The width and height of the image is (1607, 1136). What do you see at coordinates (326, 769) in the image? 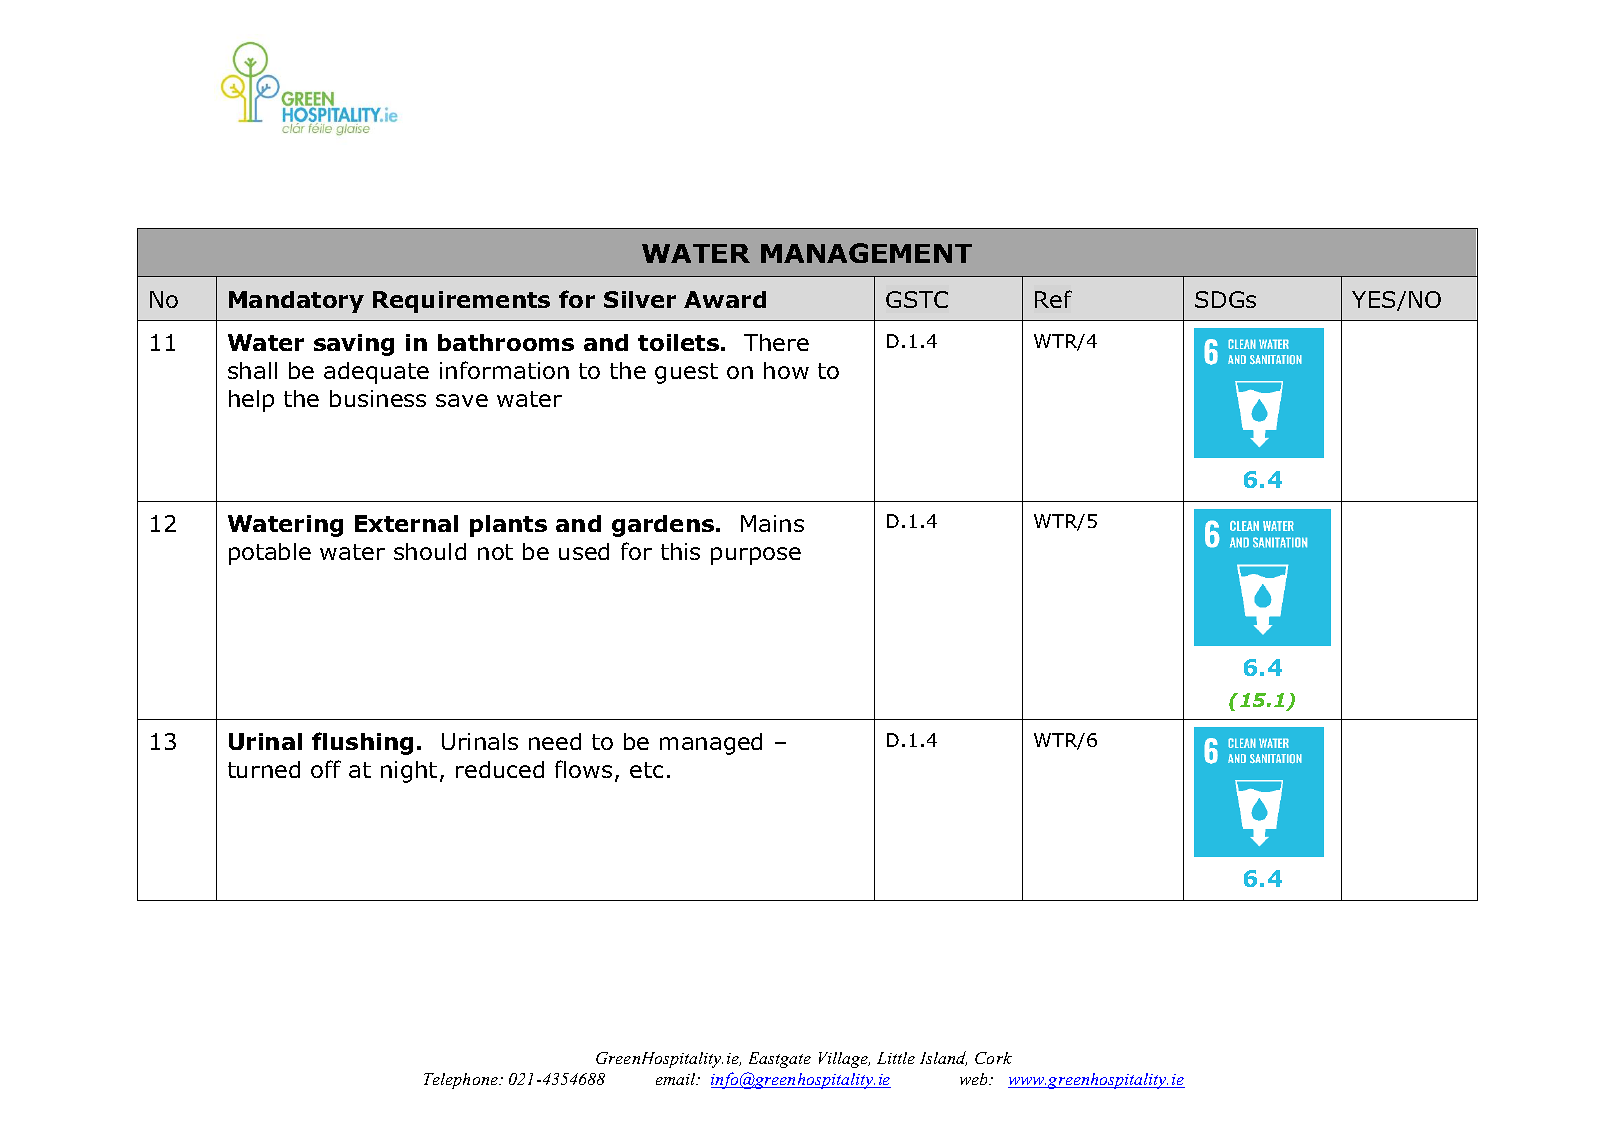
I see `off` at bounding box center [326, 769].
